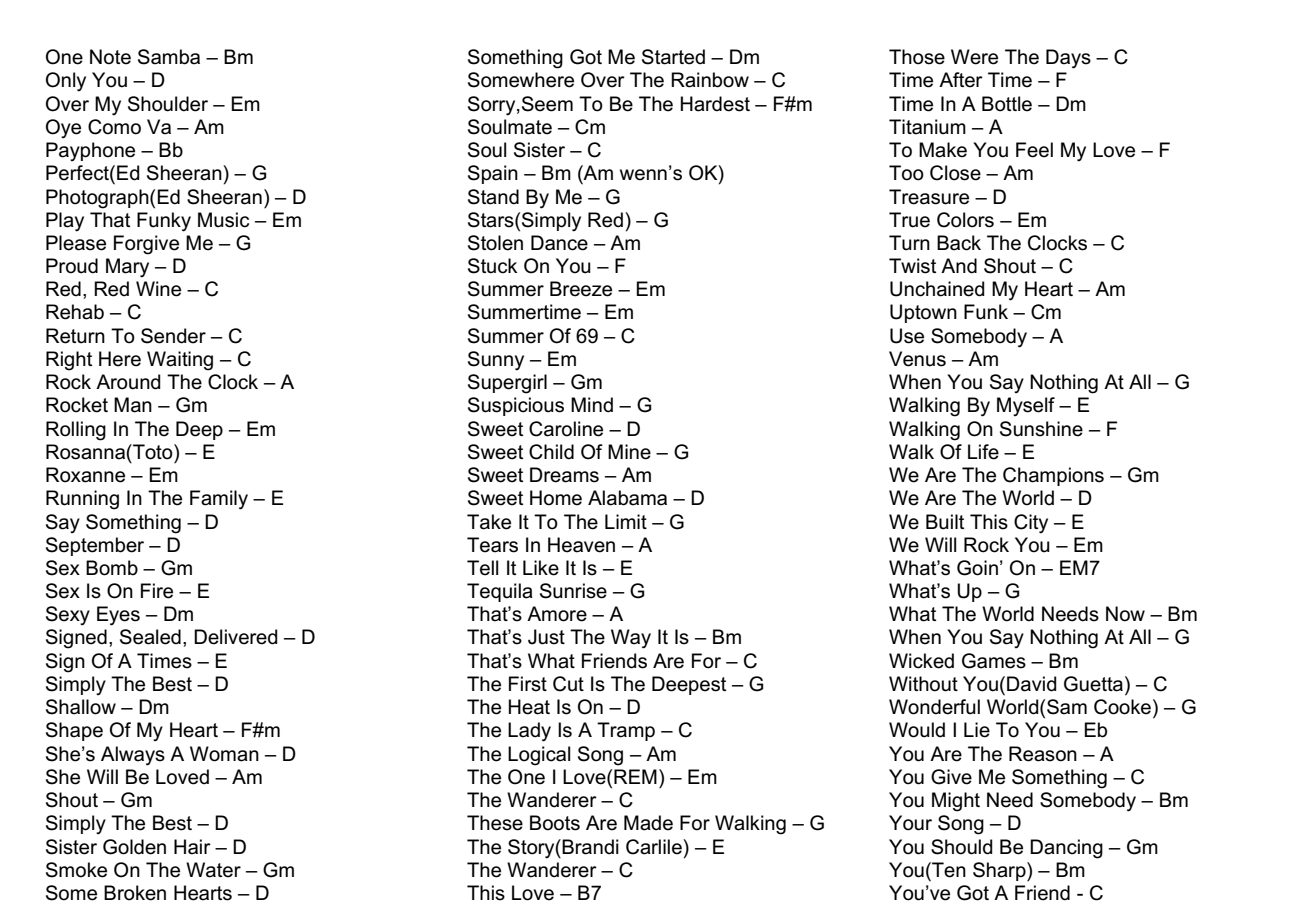 The image size is (1308, 924). Describe the element at coordinates (977, 568) in the screenshot. I see `Goin` at that location.
